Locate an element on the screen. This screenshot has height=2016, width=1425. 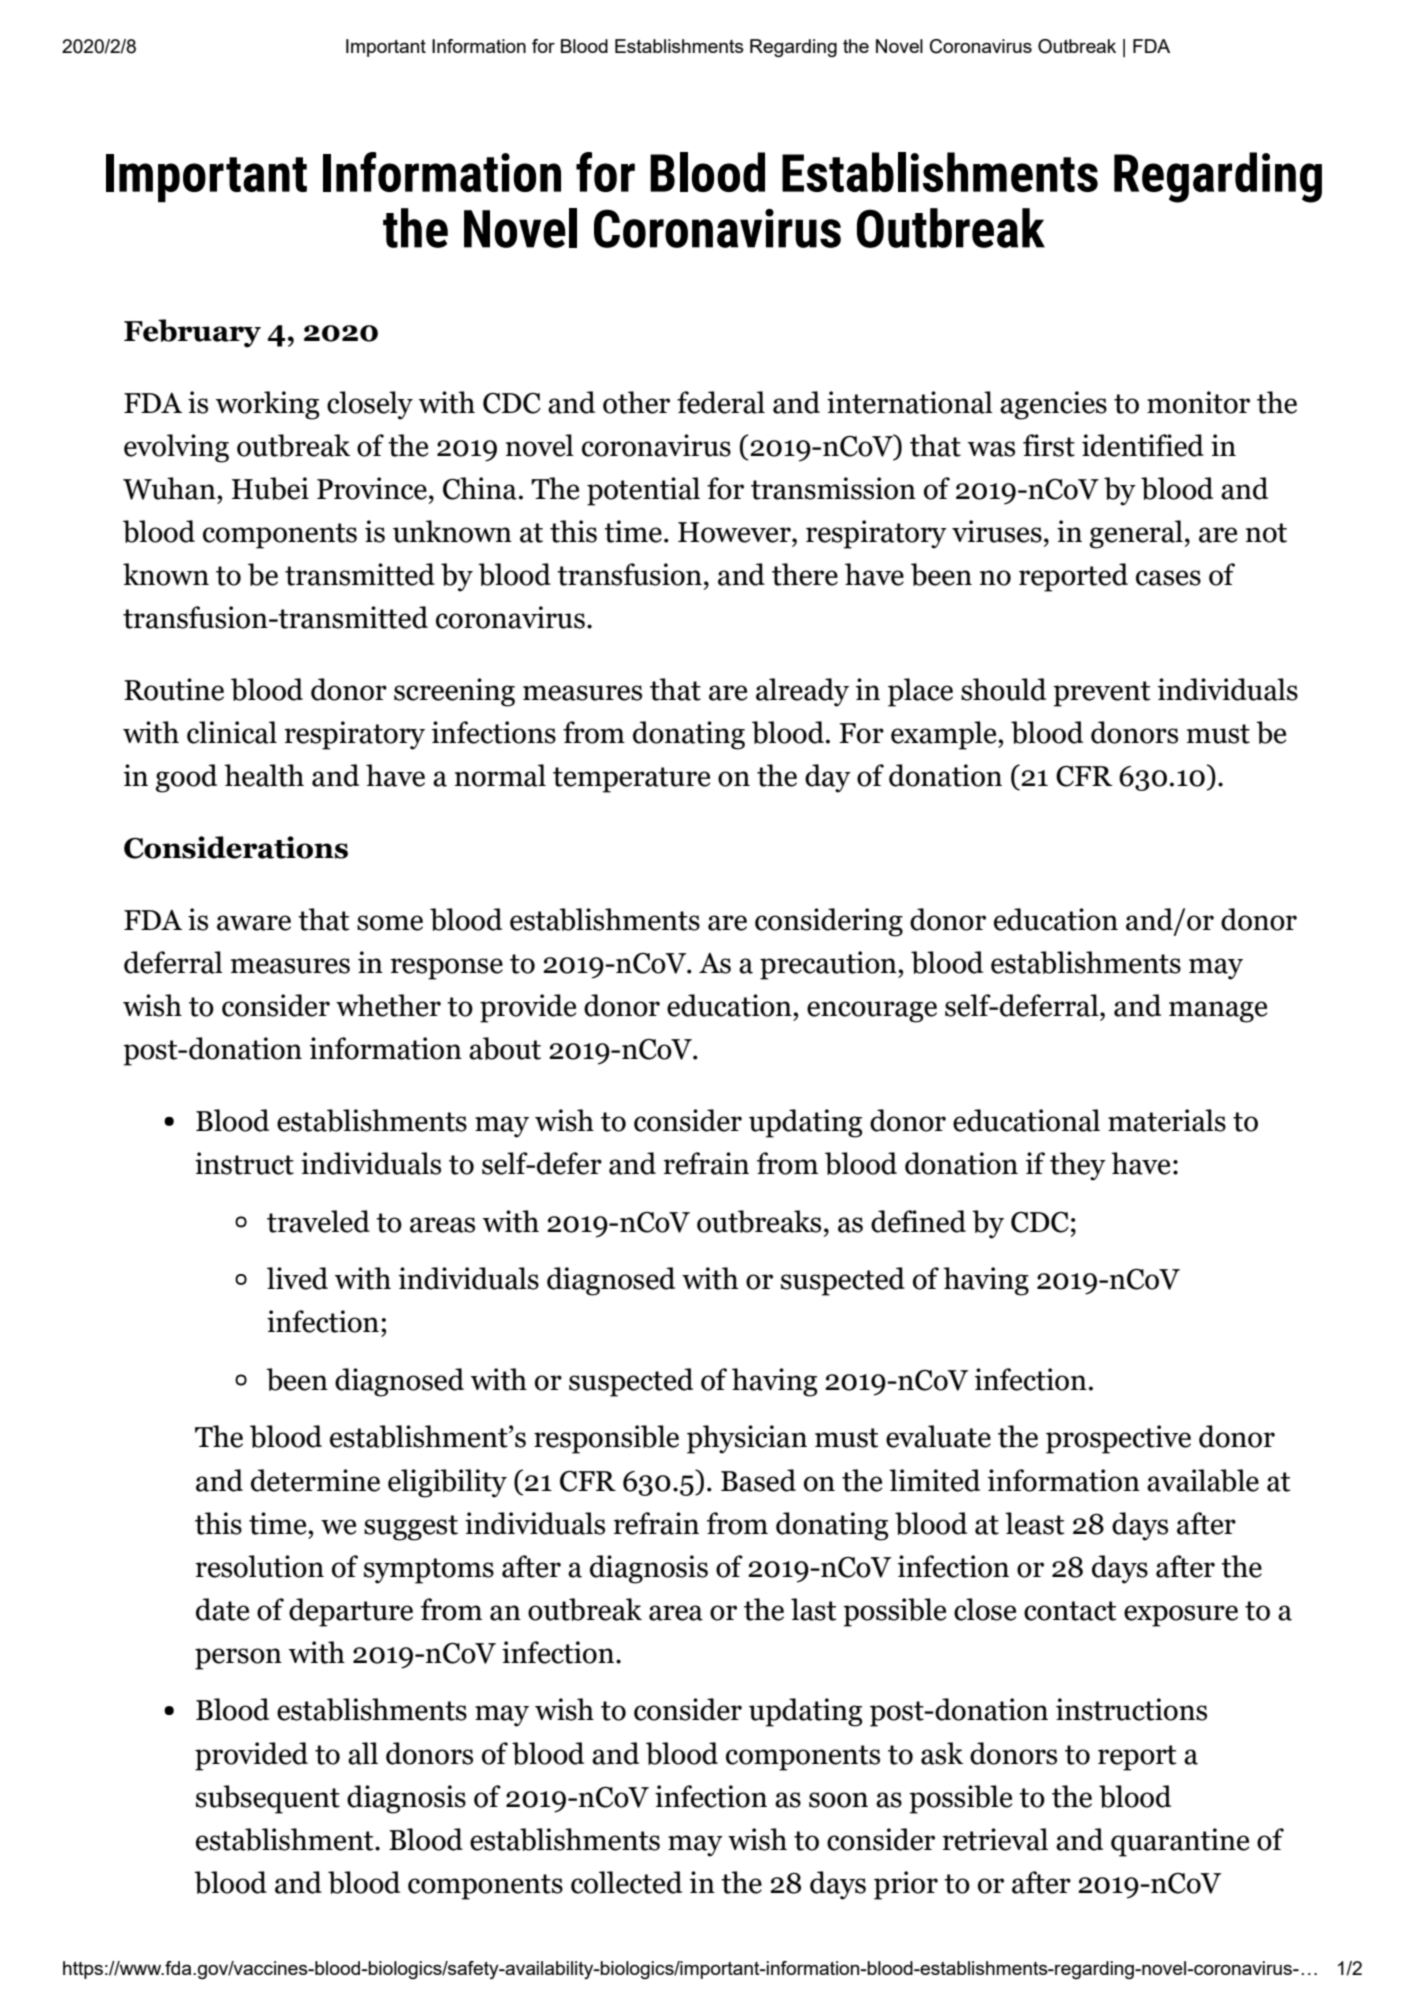
working is located at coordinates (267, 405).
